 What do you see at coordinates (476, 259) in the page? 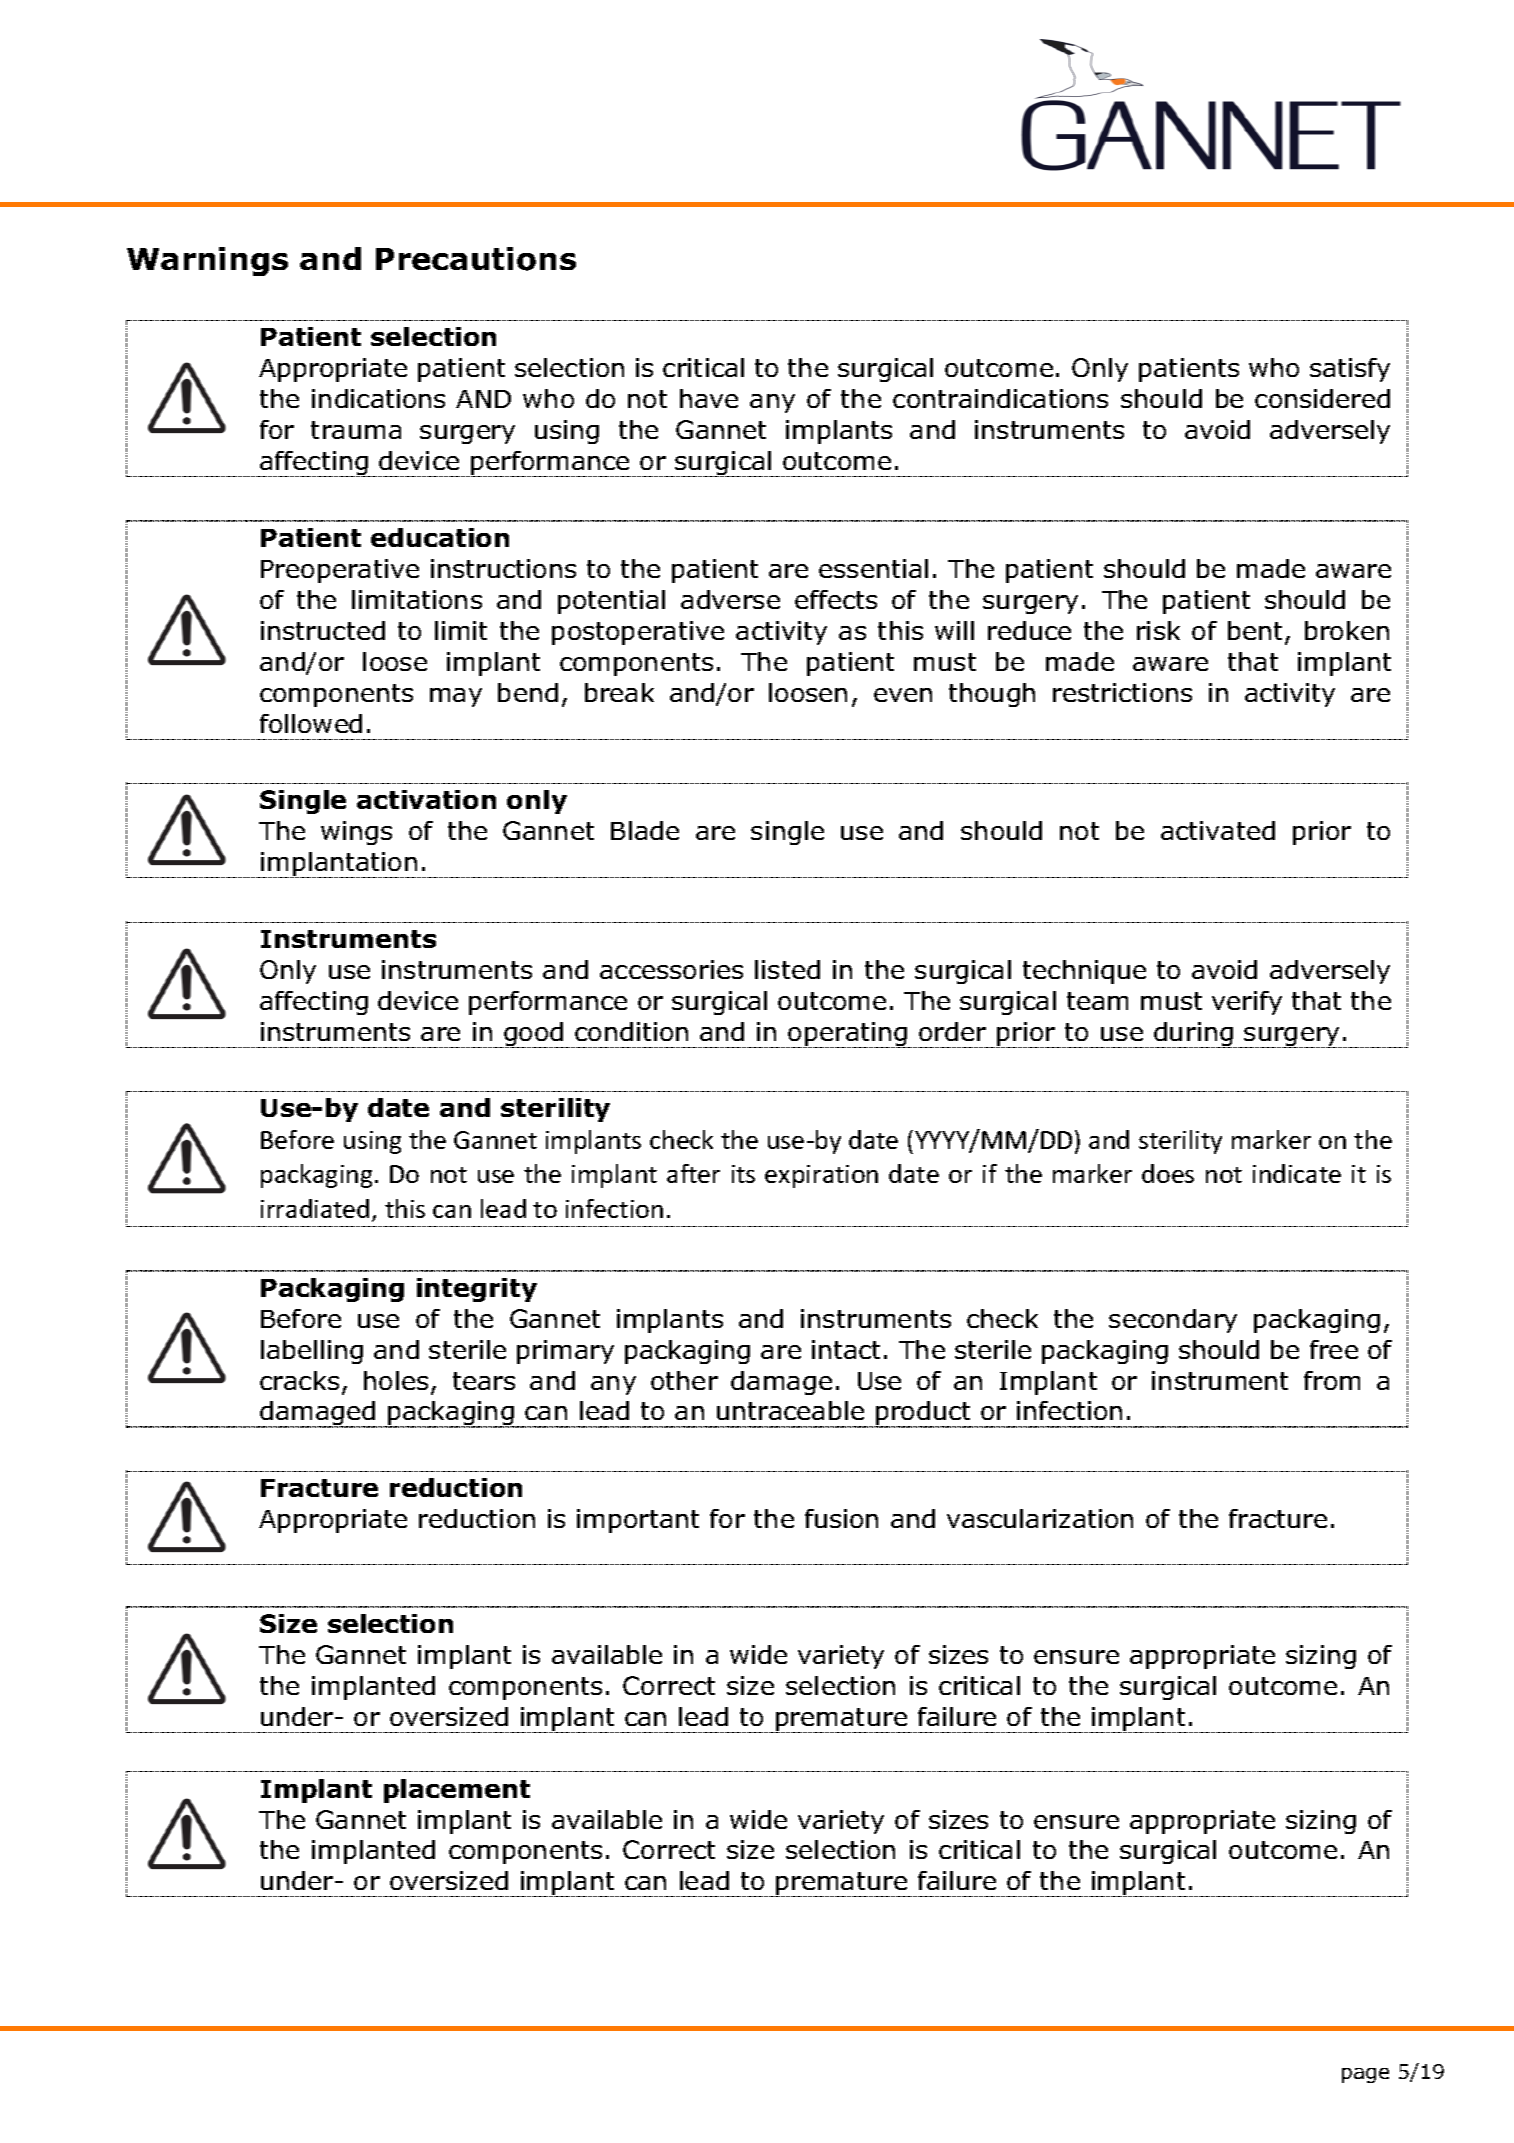
I see `Precautions` at bounding box center [476, 259].
